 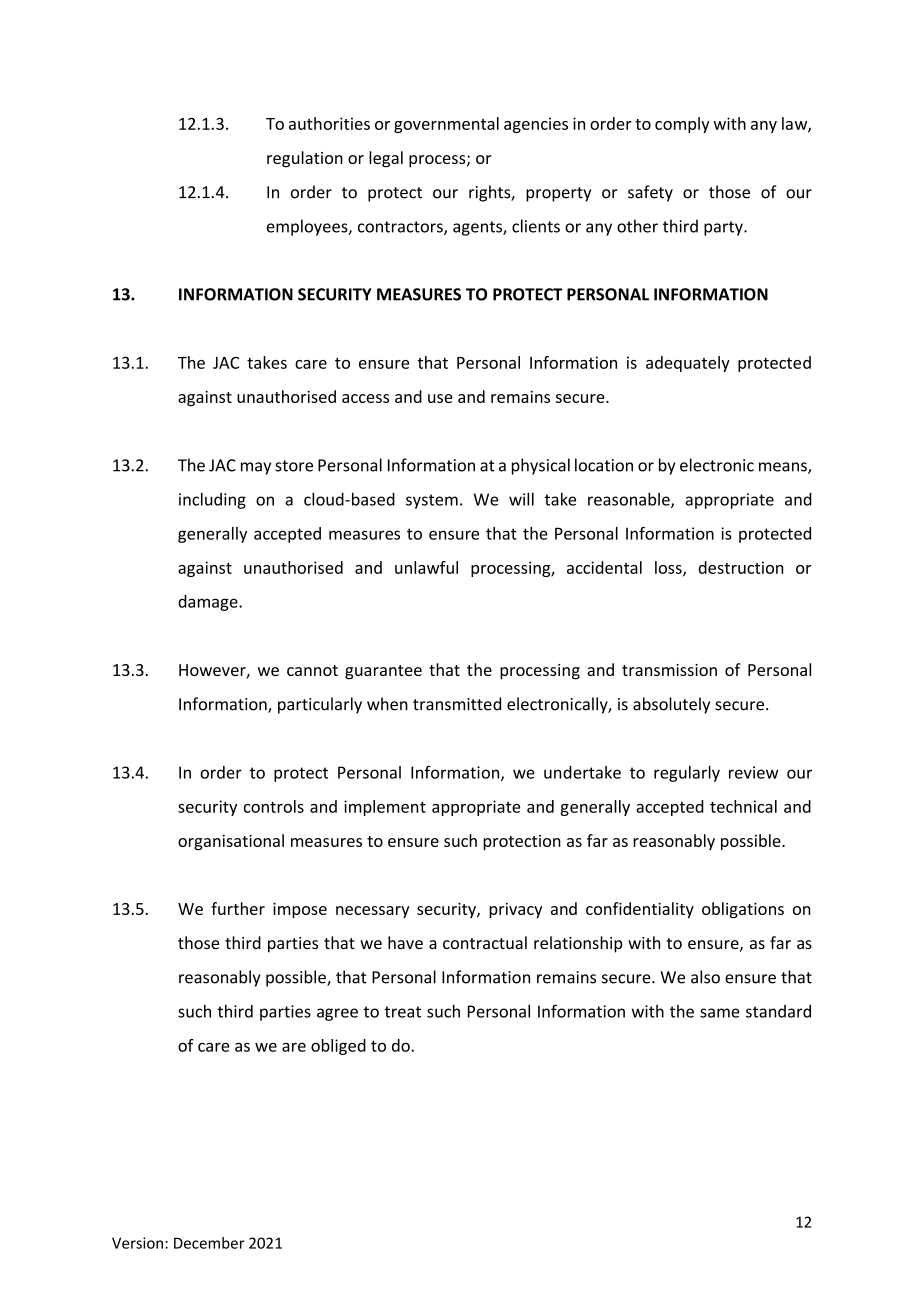 I want to click on reasonable, so click(x=630, y=500).
